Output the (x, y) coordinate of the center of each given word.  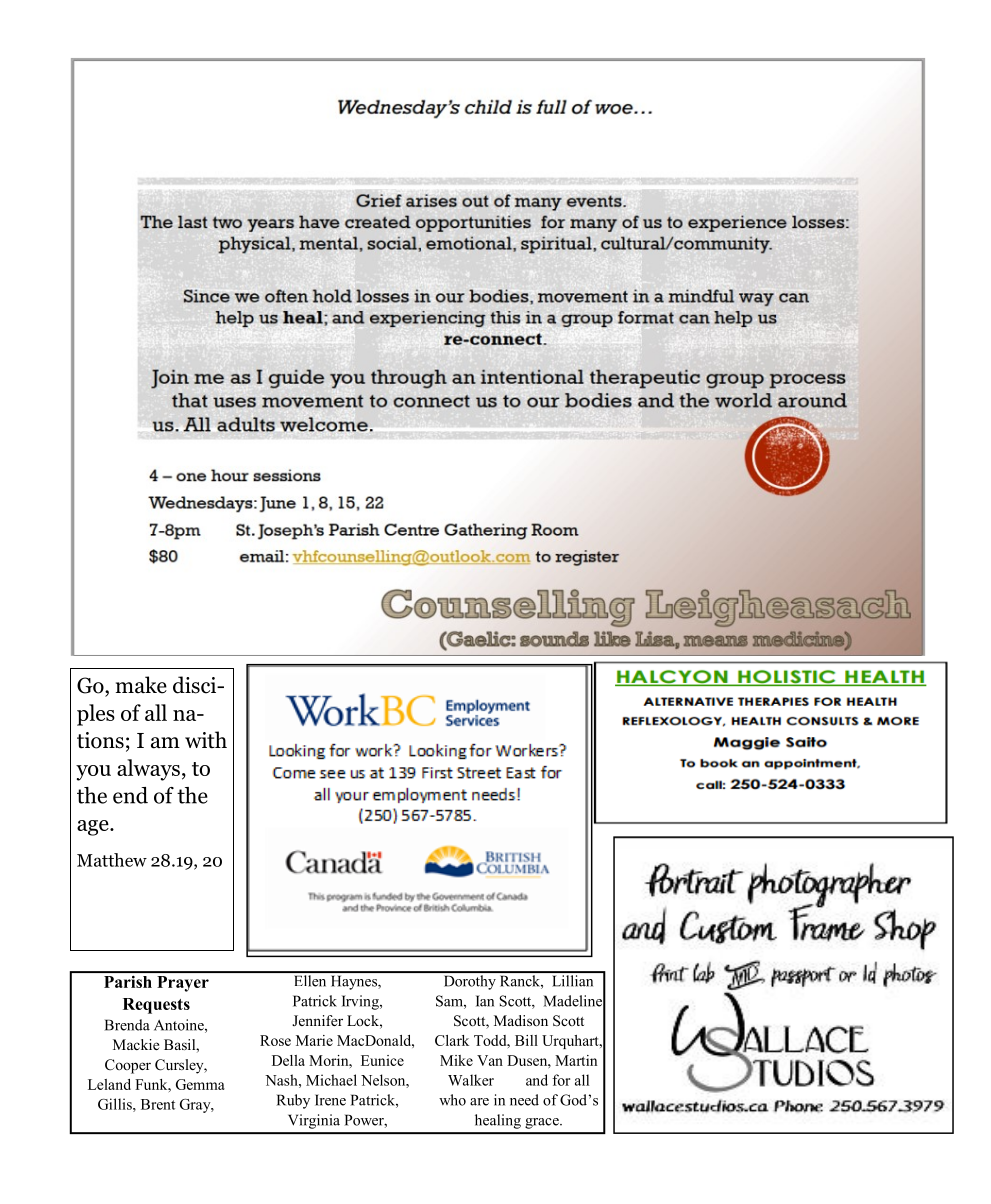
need (524, 1100)
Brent (158, 1104)
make (141, 685)
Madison (521, 1020)
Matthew (112, 860)
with (206, 739)
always (148, 770)
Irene (330, 1100)
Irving (361, 1002)
